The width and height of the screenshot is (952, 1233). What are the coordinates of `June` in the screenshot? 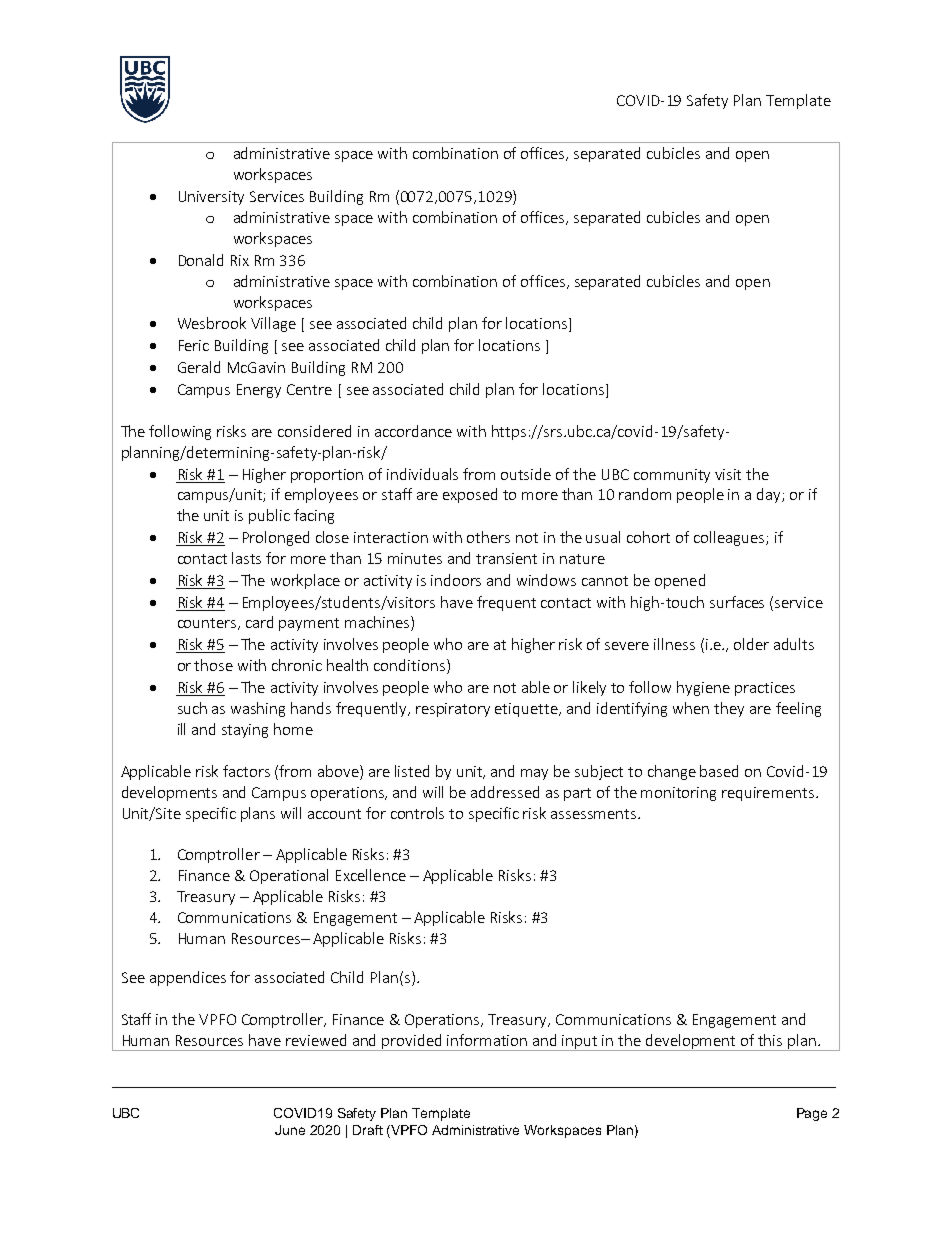 It's located at (290, 1130).
